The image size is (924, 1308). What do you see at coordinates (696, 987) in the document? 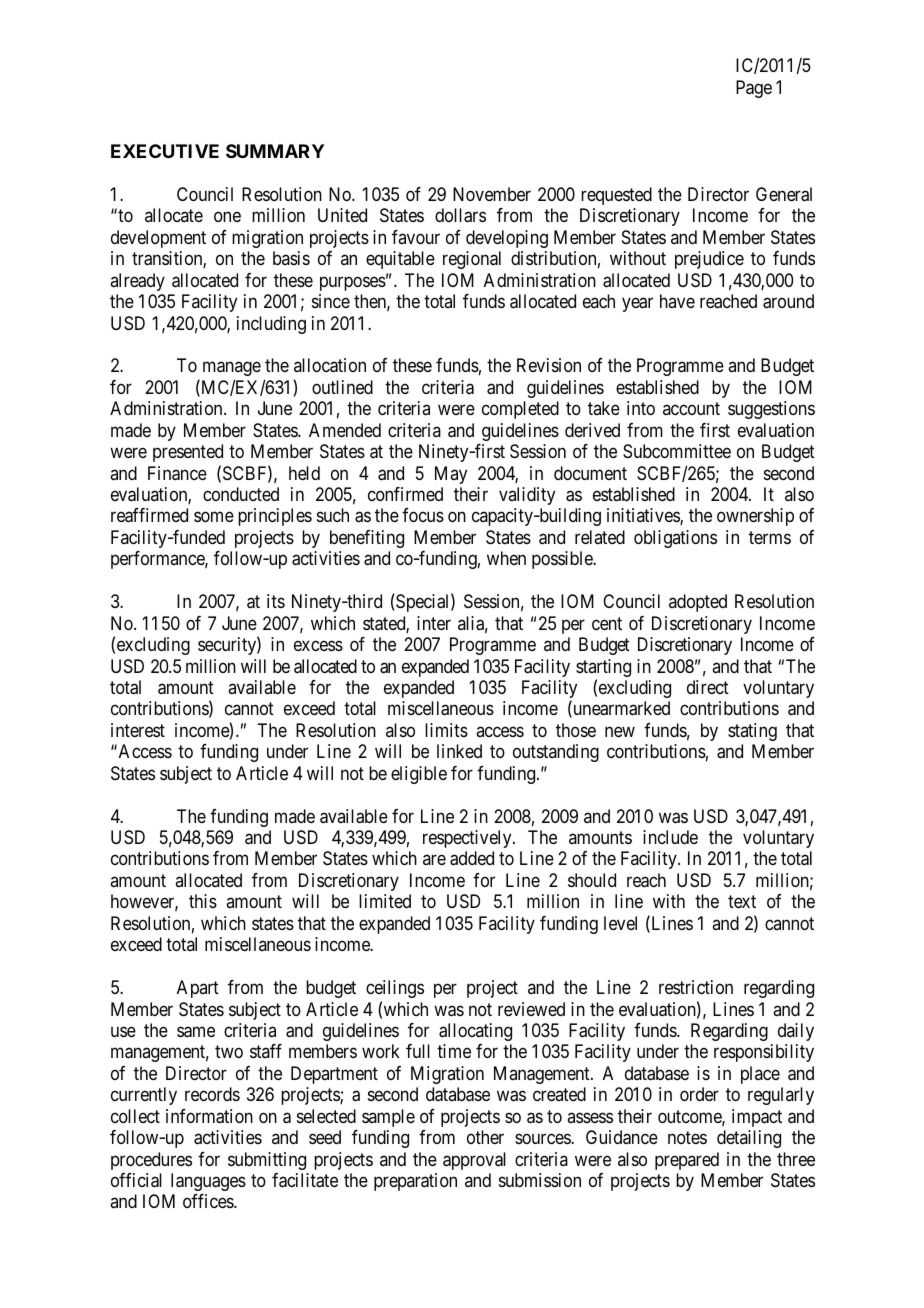
I see `restriction` at bounding box center [696, 987].
